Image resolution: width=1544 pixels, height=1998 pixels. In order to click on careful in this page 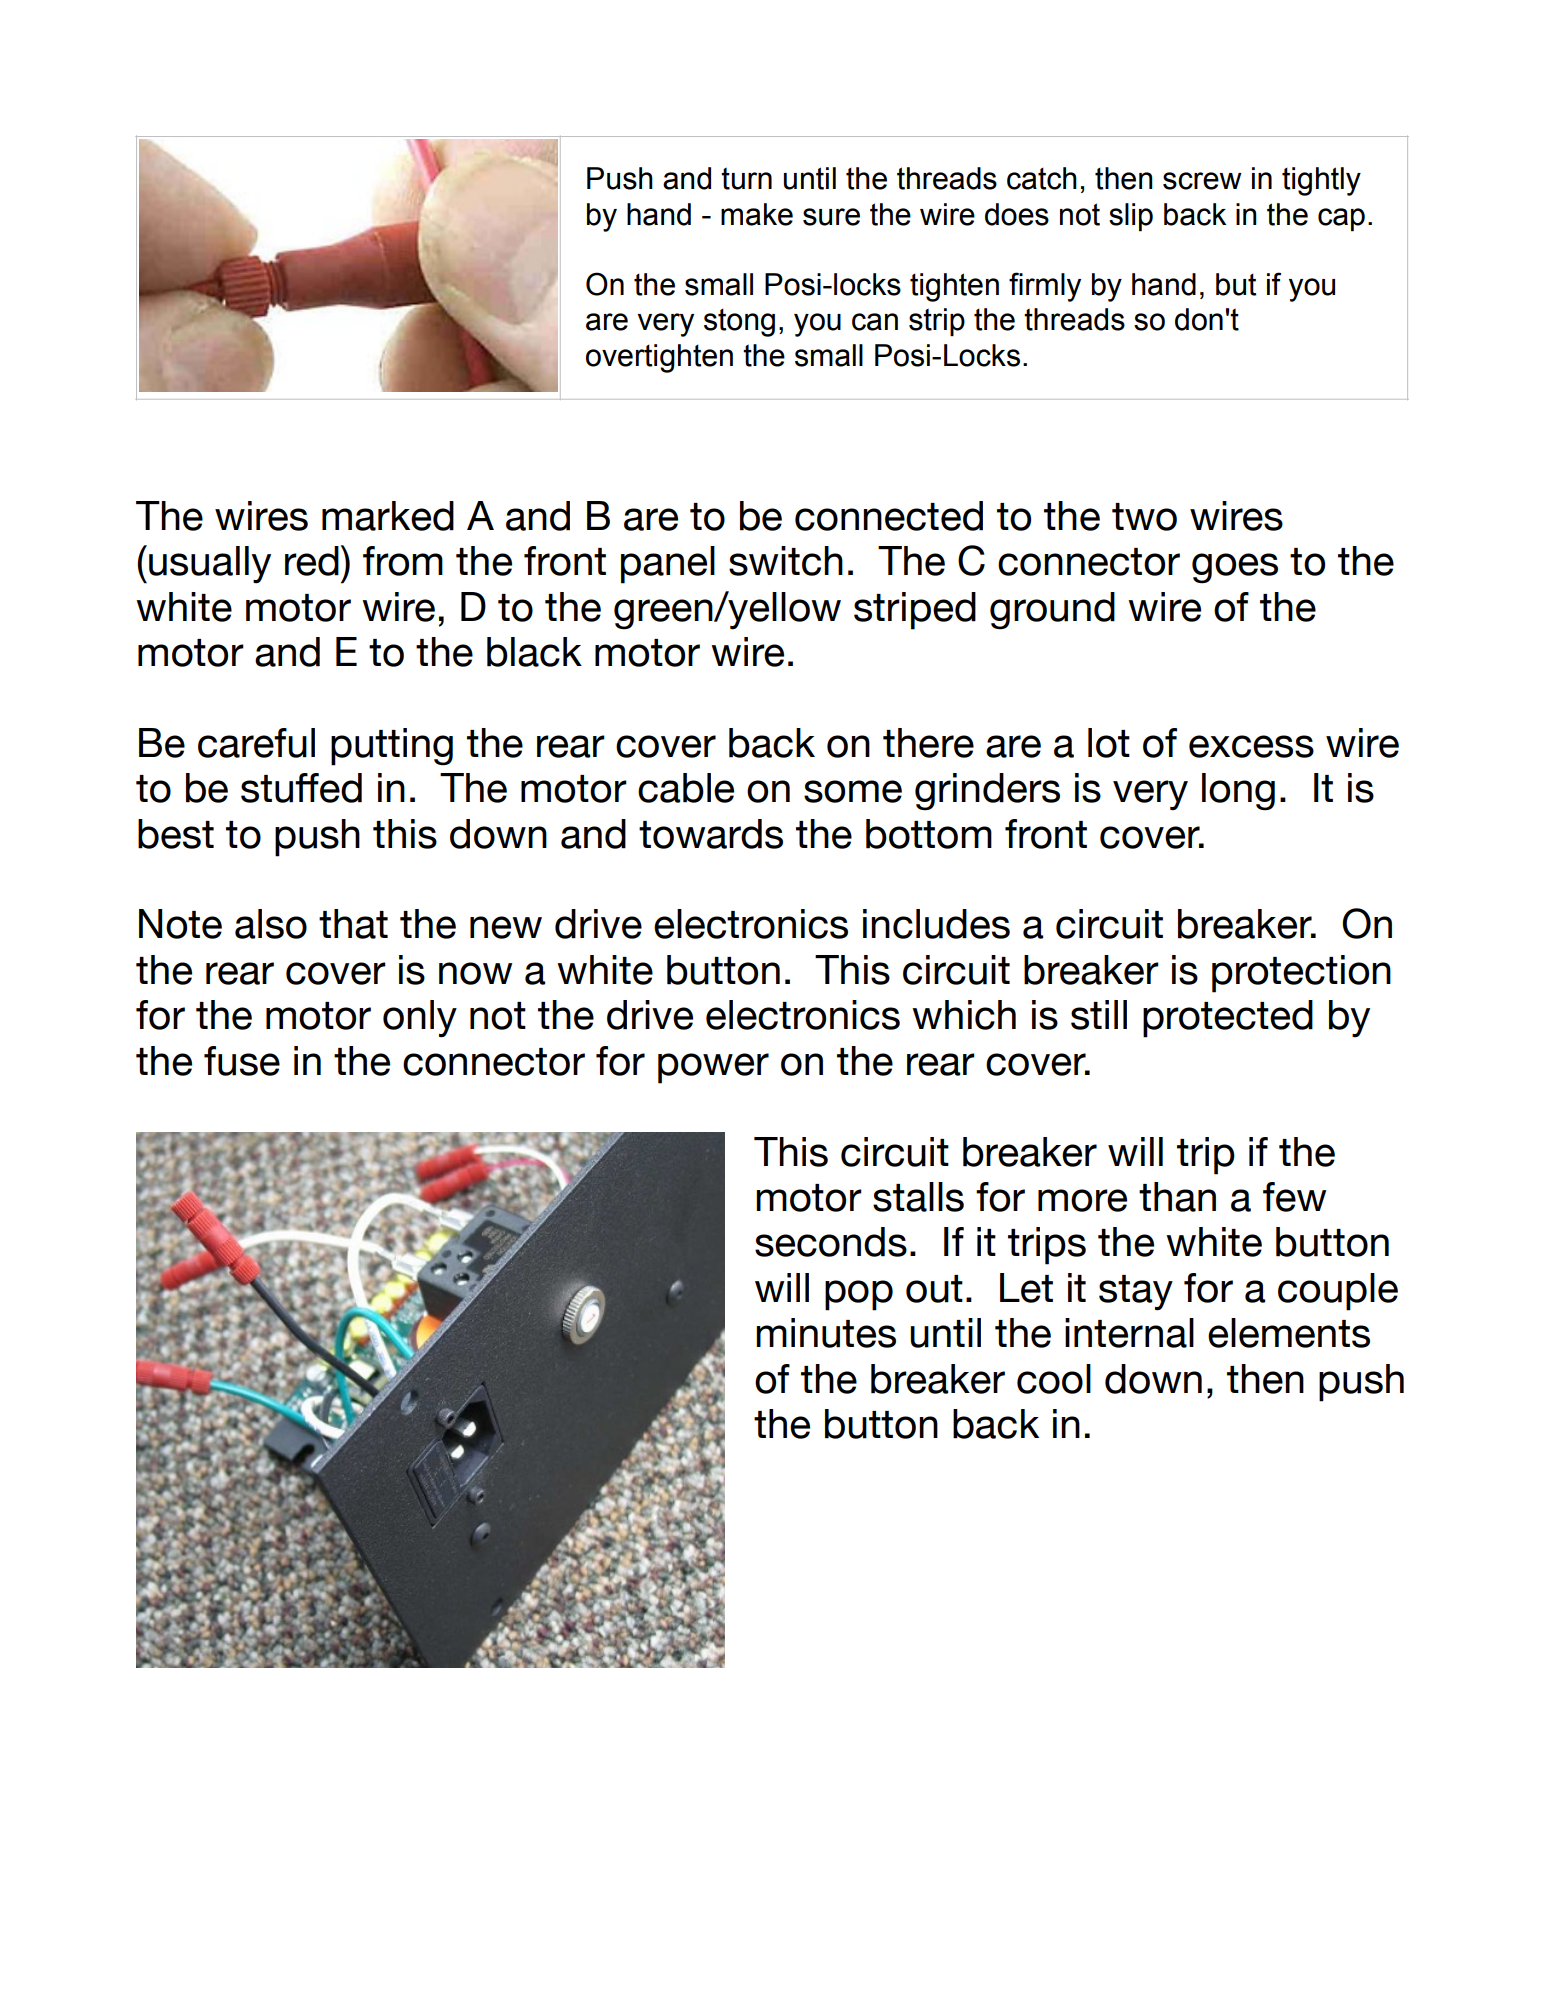, I will do `click(256, 743)`.
